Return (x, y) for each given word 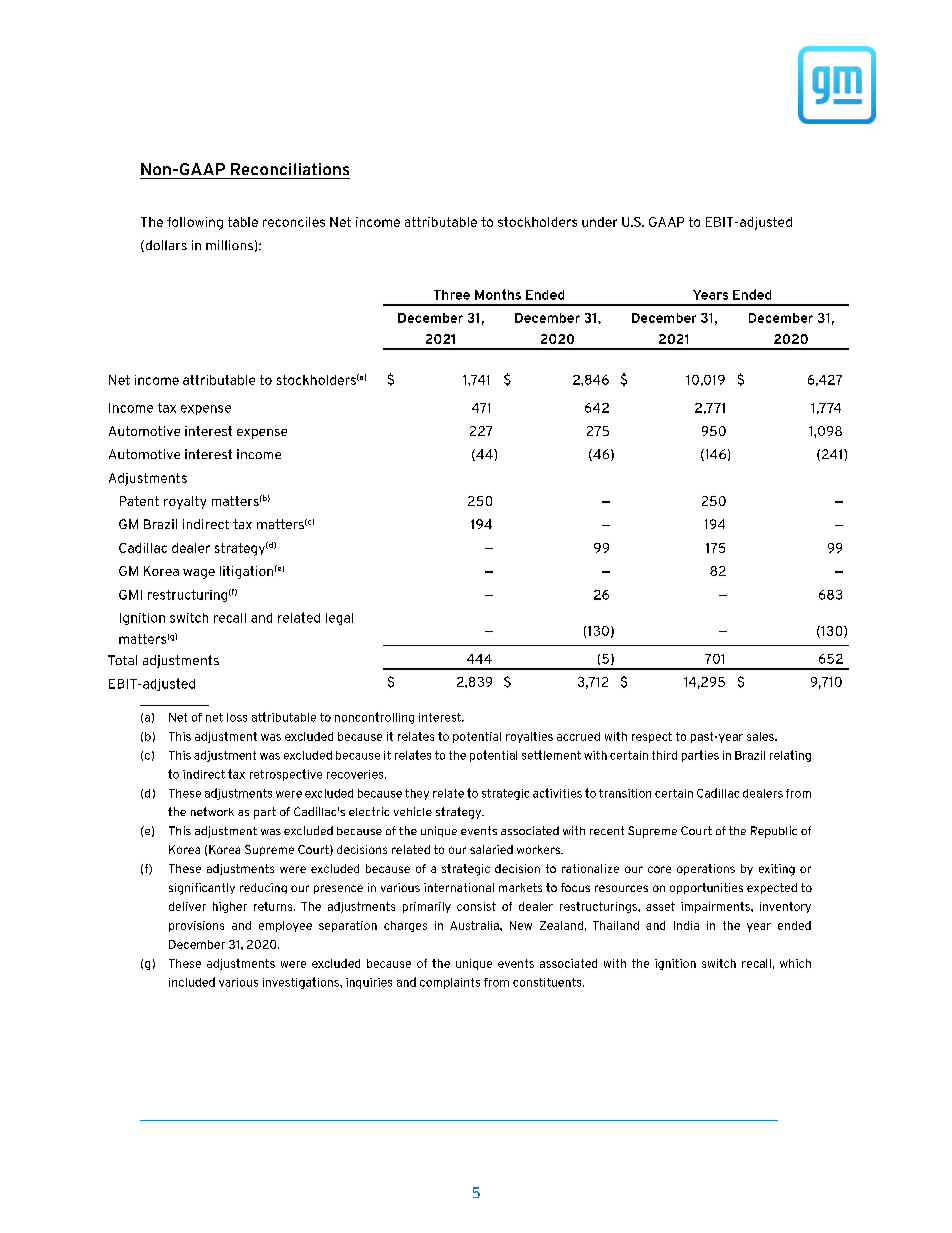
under (599, 222)
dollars (165, 246)
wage (199, 574)
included (192, 982)
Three (452, 295)
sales (761, 736)
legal (339, 619)
